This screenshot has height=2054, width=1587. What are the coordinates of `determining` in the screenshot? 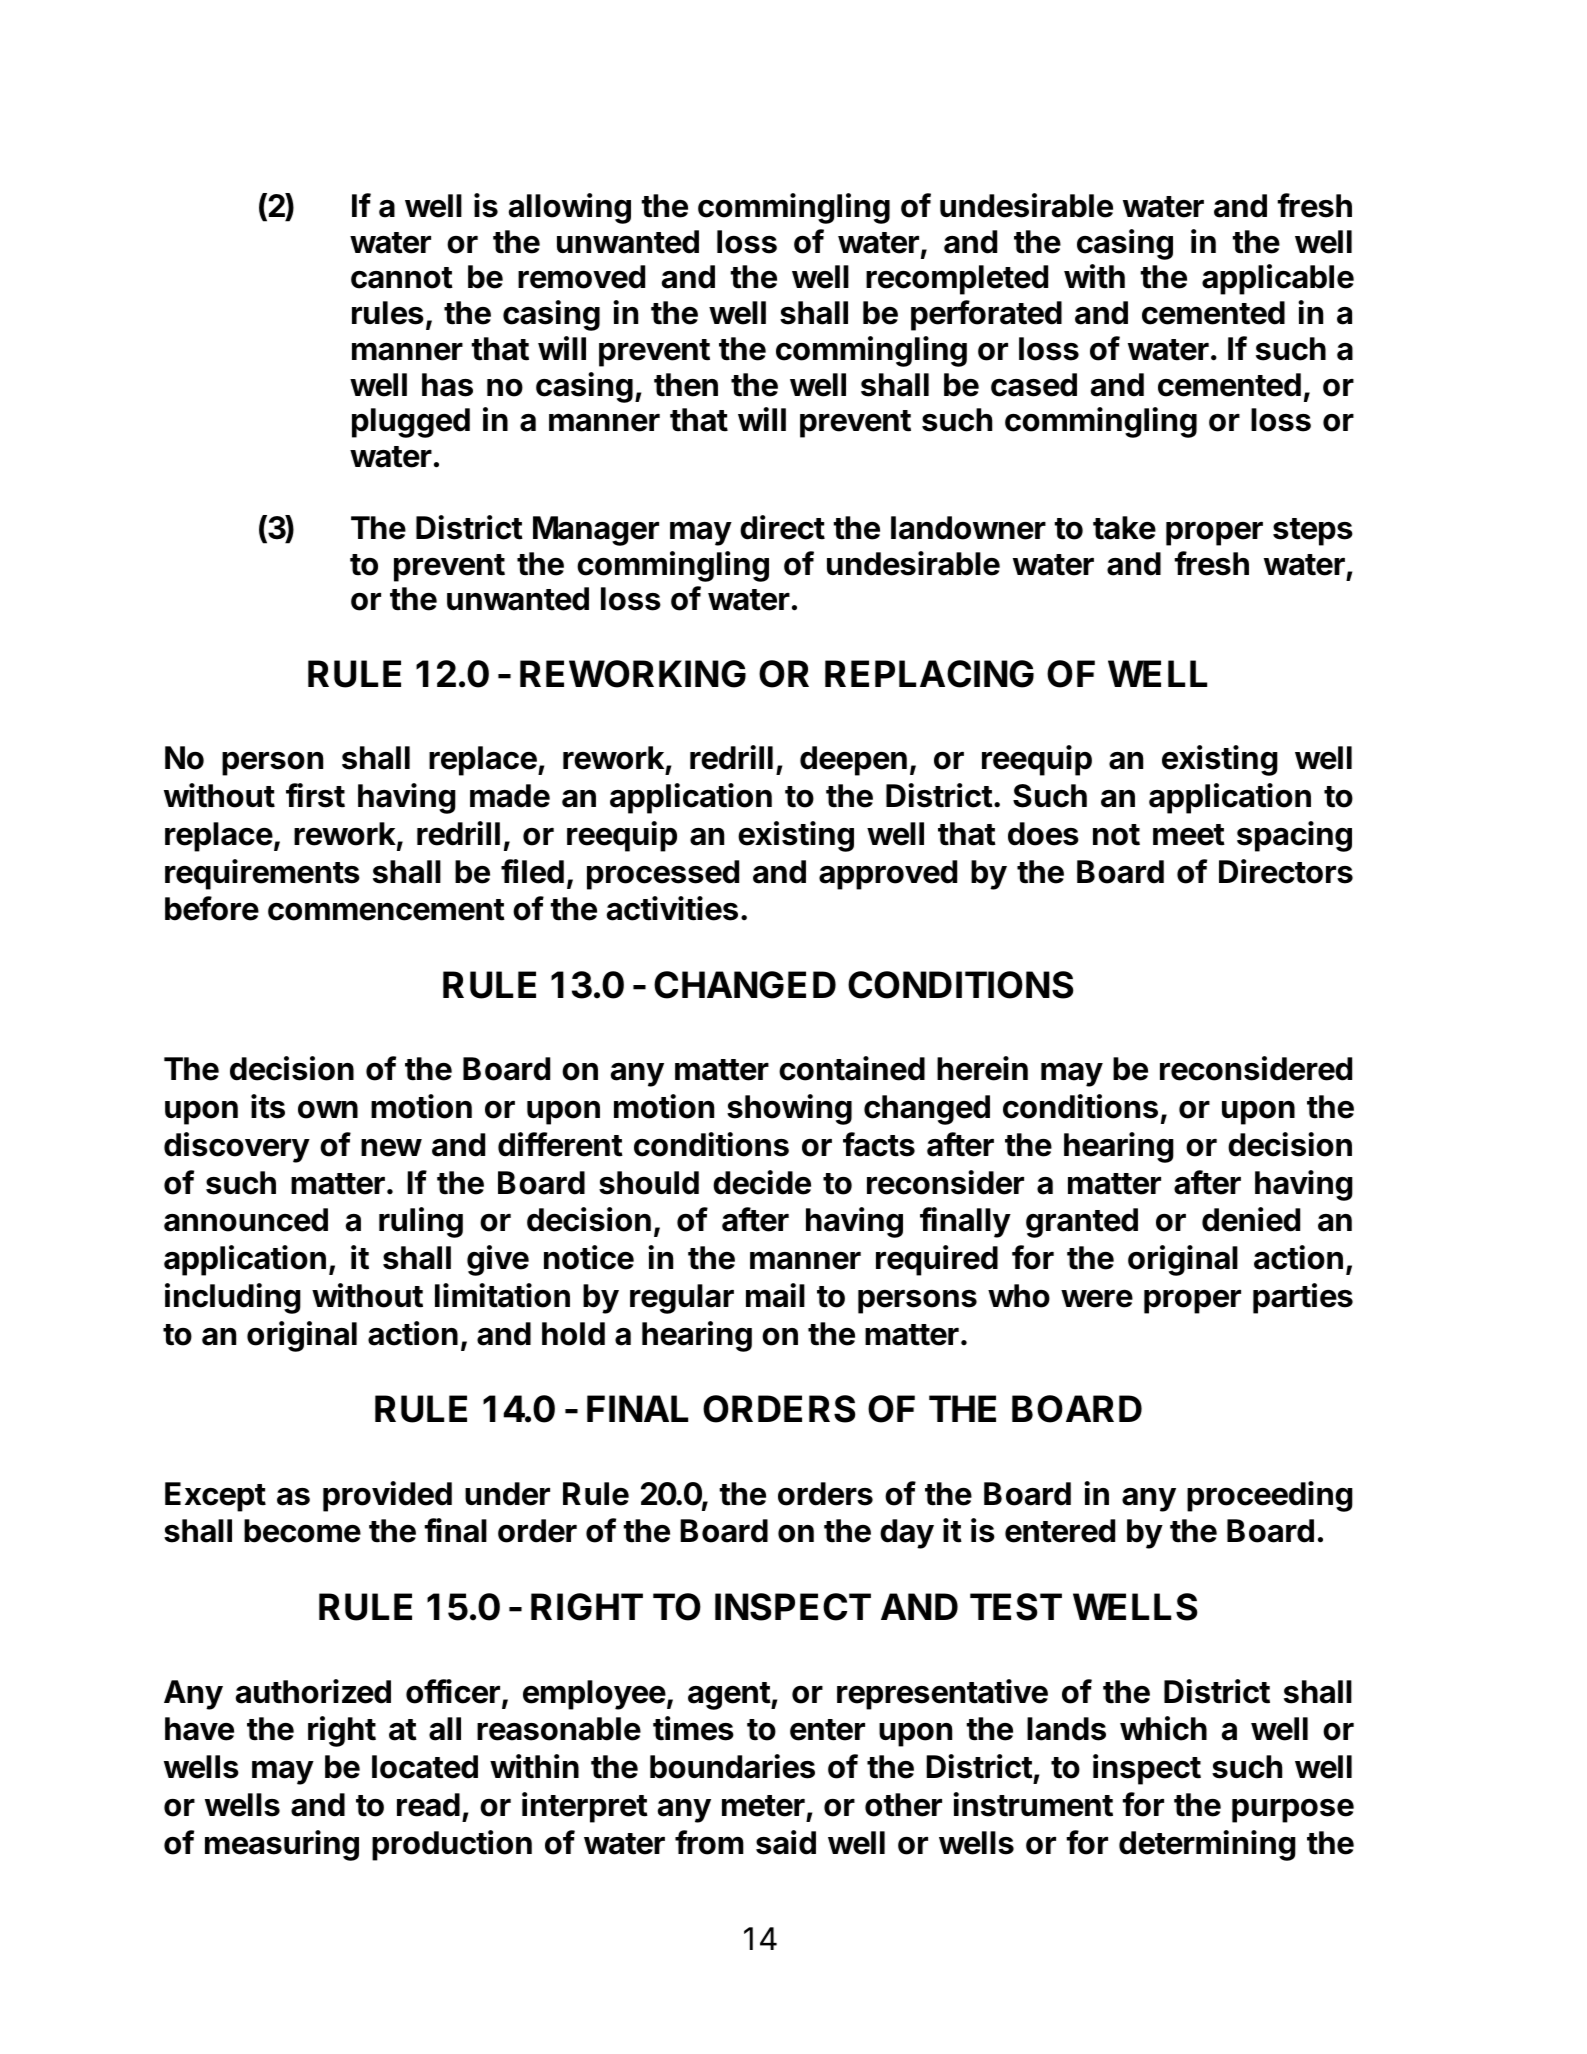 It's located at (1207, 1845).
